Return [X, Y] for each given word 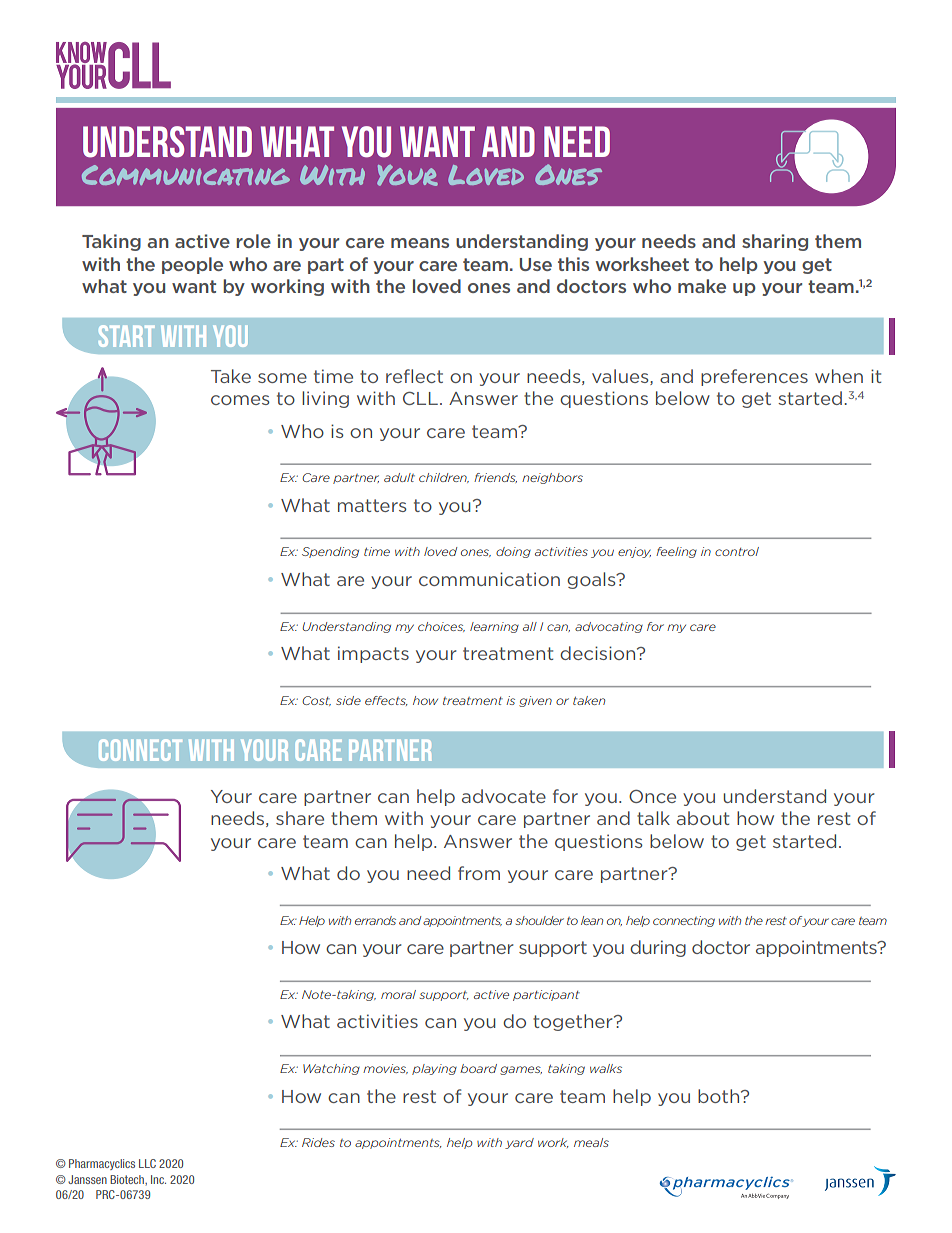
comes [240, 400]
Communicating [186, 175]
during [658, 948]
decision [599, 653]
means [420, 243]
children [444, 478]
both [720, 1096]
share [300, 818]
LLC [147, 1163]
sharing [775, 242]
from [479, 873]
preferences [754, 377]
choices [441, 627]
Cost [316, 701]
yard [519, 1143]
